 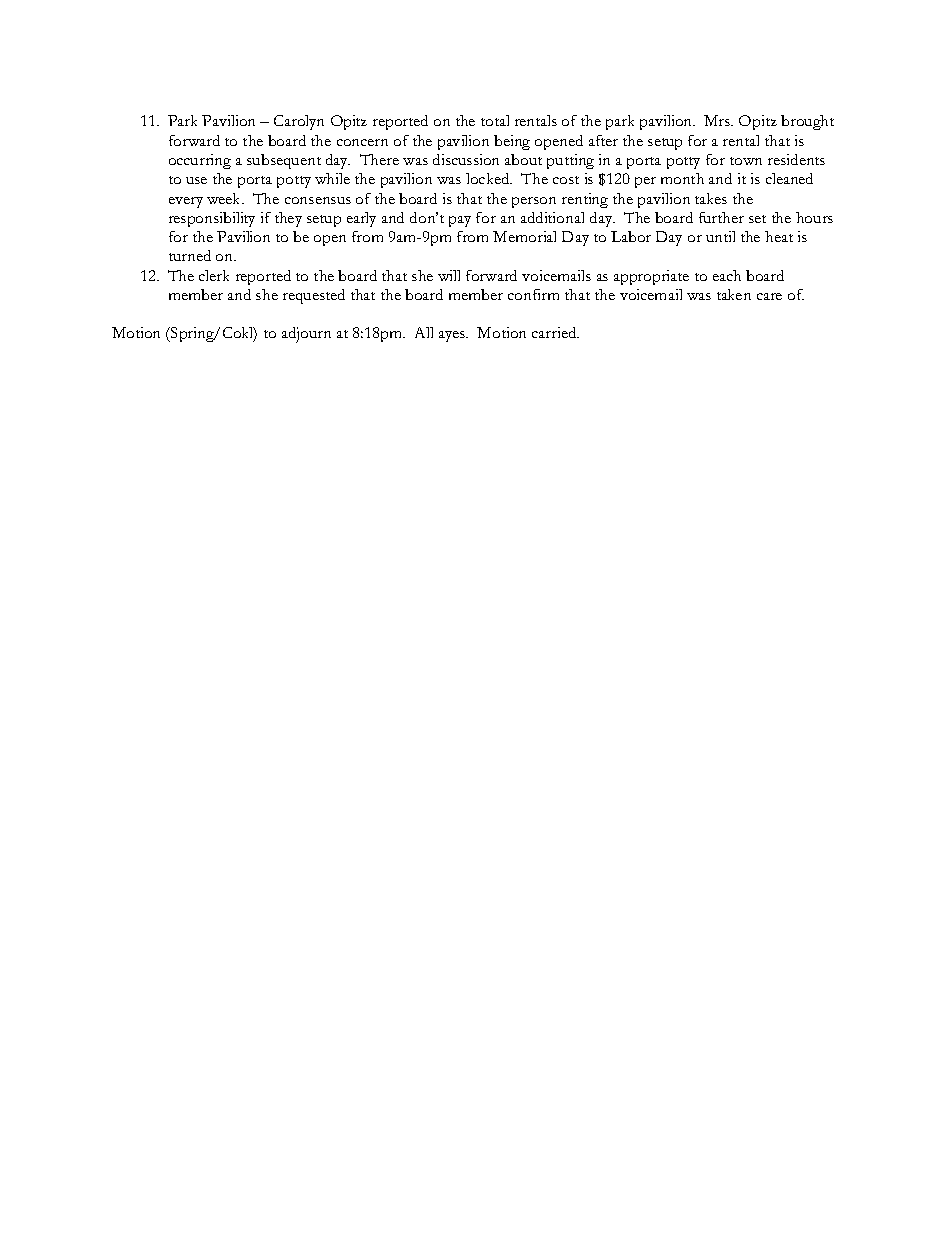 What do you see at coordinates (424, 332) in the document?
I see `All` at bounding box center [424, 332].
